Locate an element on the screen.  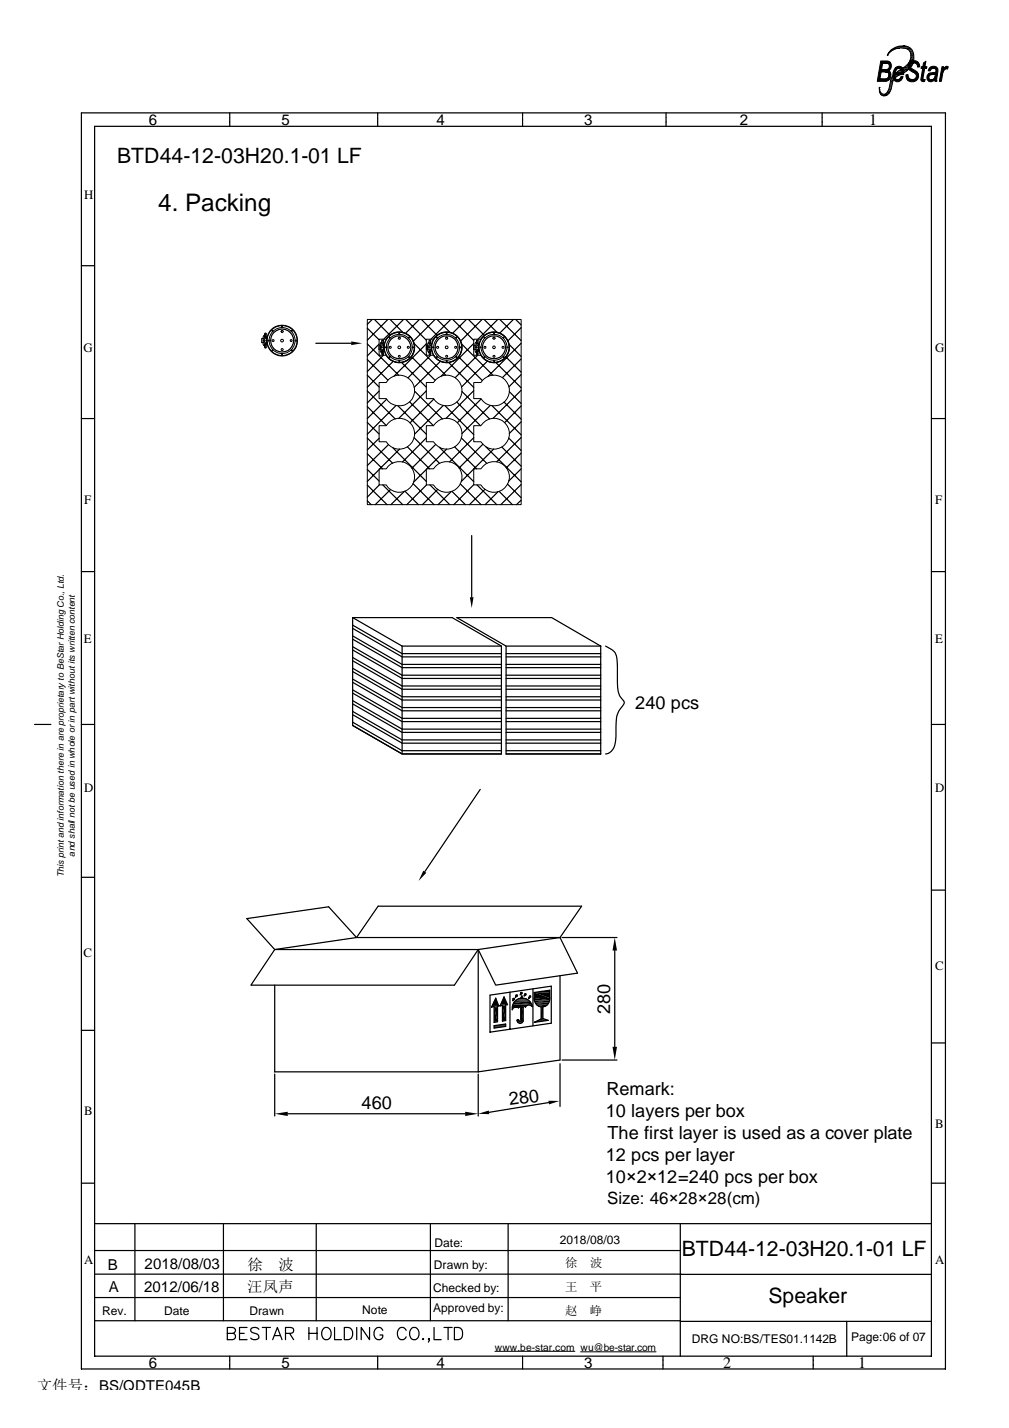
cover is located at coordinates (847, 1134).
